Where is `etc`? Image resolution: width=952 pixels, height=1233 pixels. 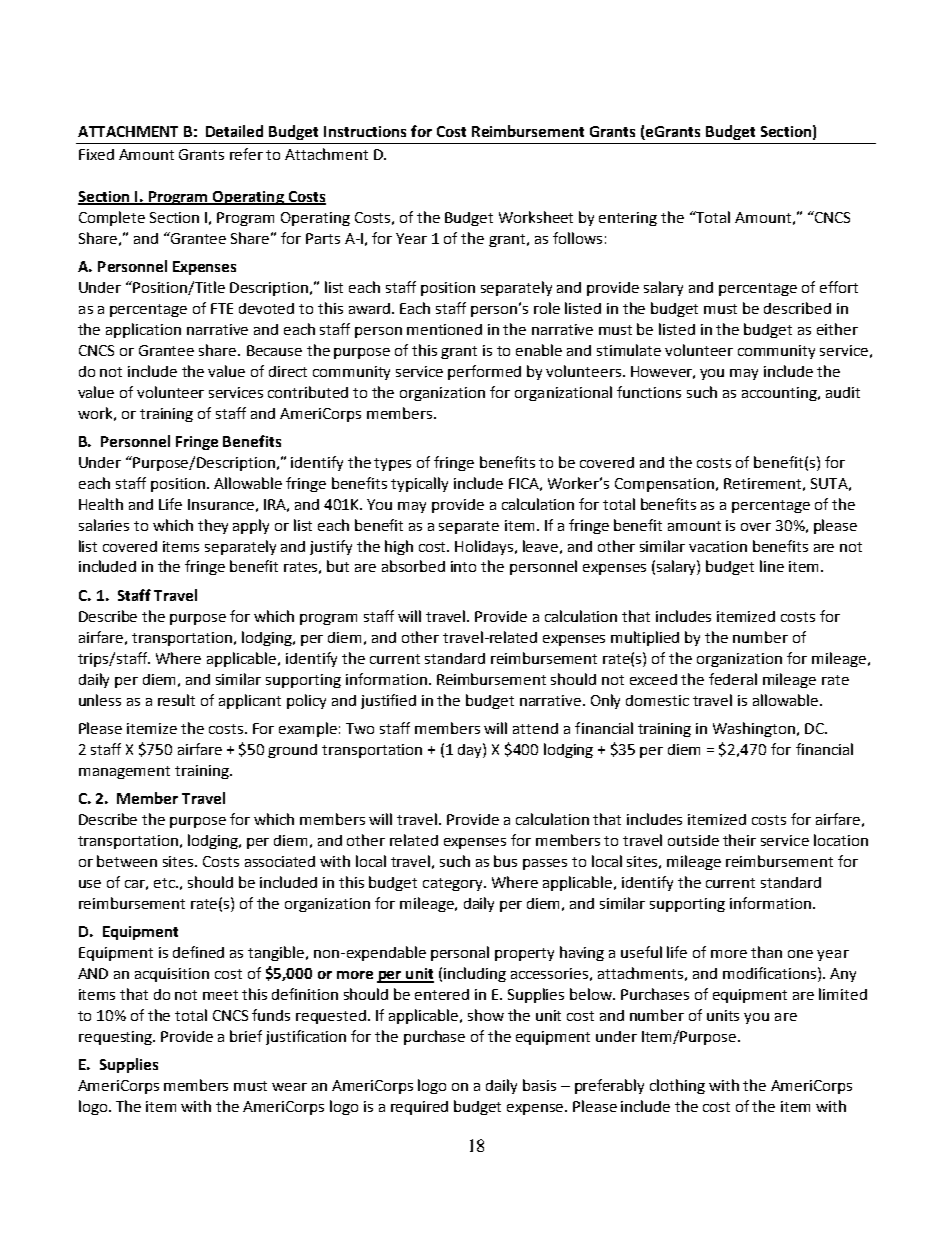 etc is located at coordinates (166, 883).
